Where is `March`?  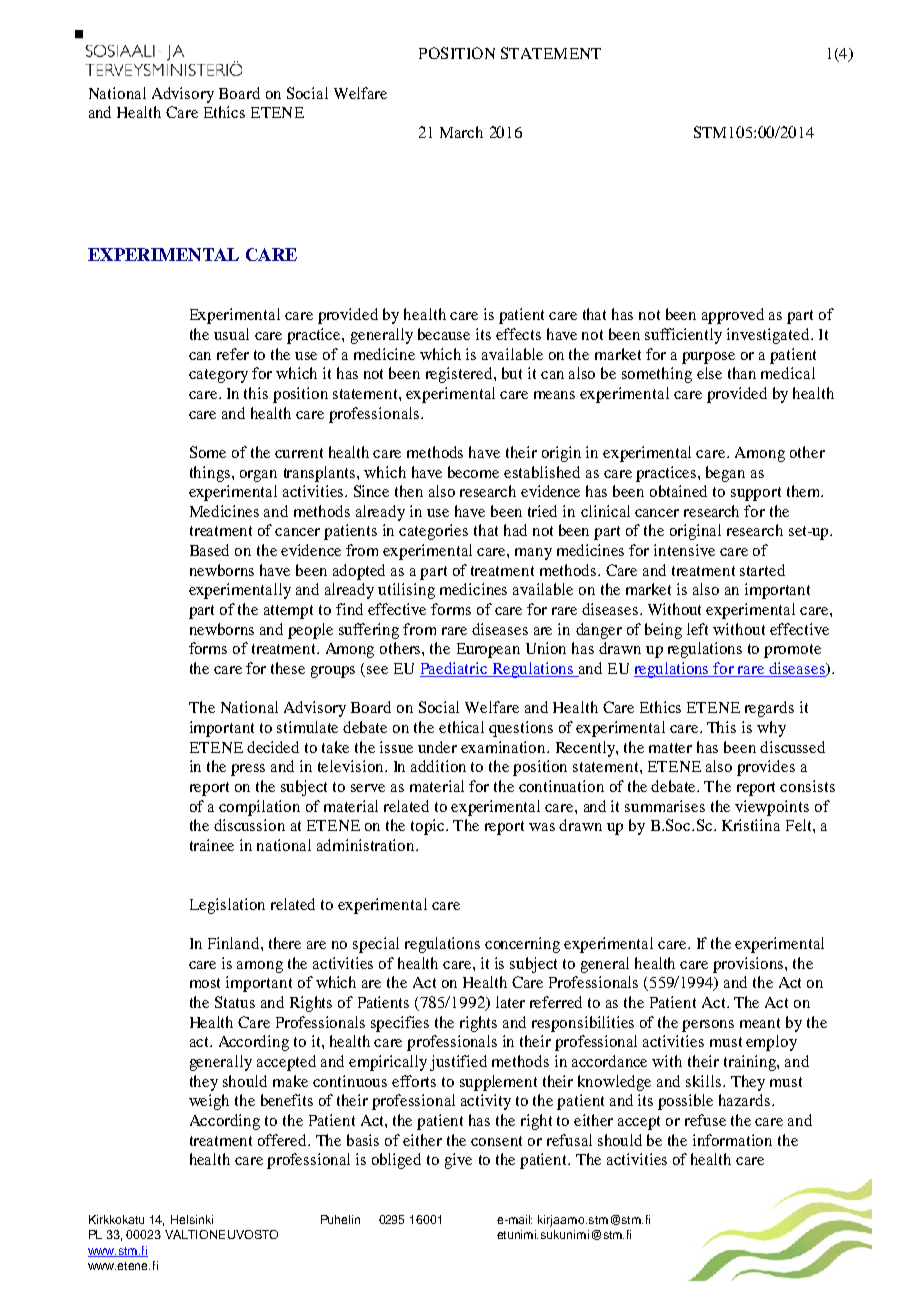 March is located at coordinates (461, 132).
